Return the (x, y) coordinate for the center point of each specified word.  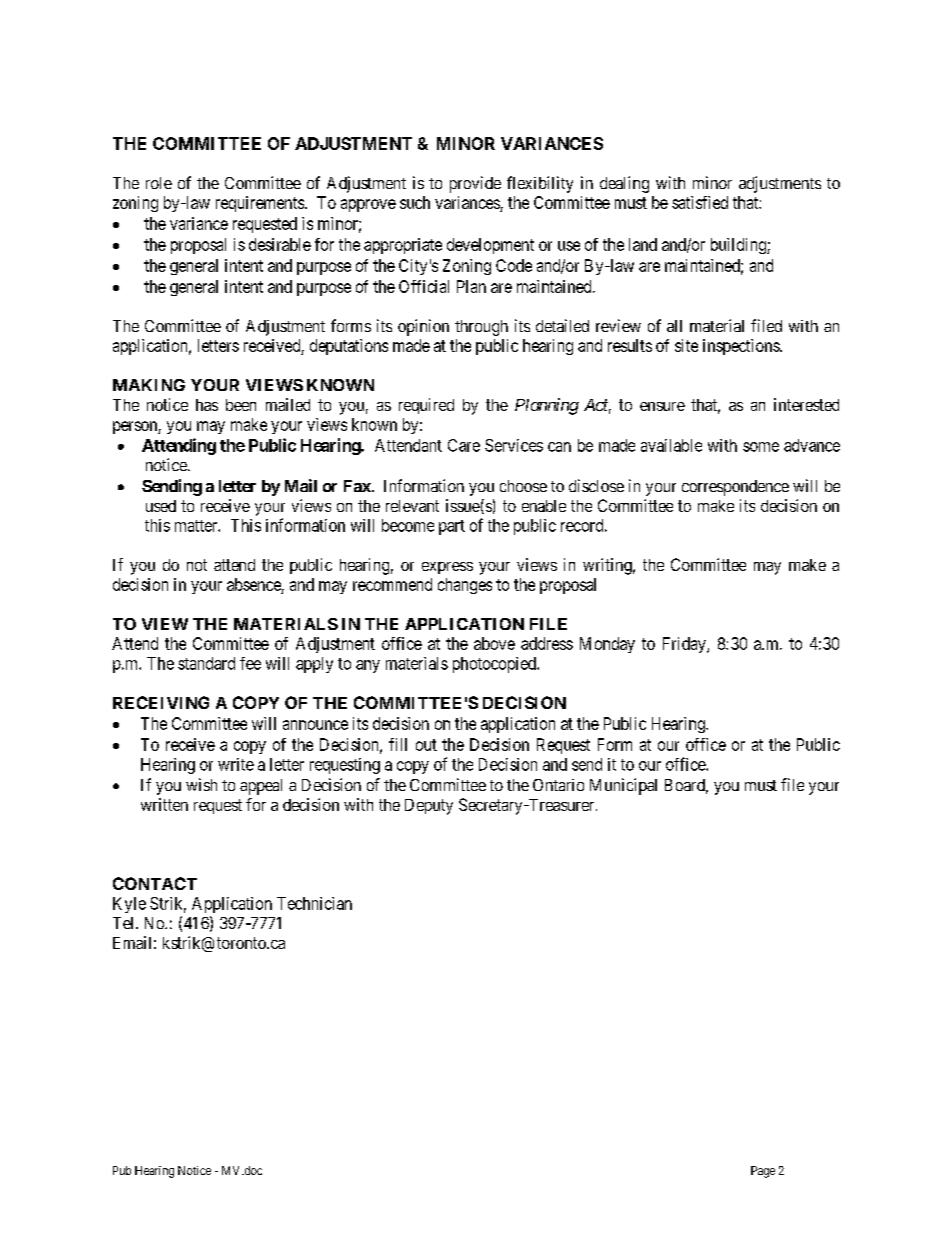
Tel (125, 923)
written (164, 804)
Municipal (623, 786)
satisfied (700, 202)
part (452, 527)
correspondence (735, 488)
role (159, 183)
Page (763, 1172)
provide (475, 184)
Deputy (429, 807)
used (161, 506)
